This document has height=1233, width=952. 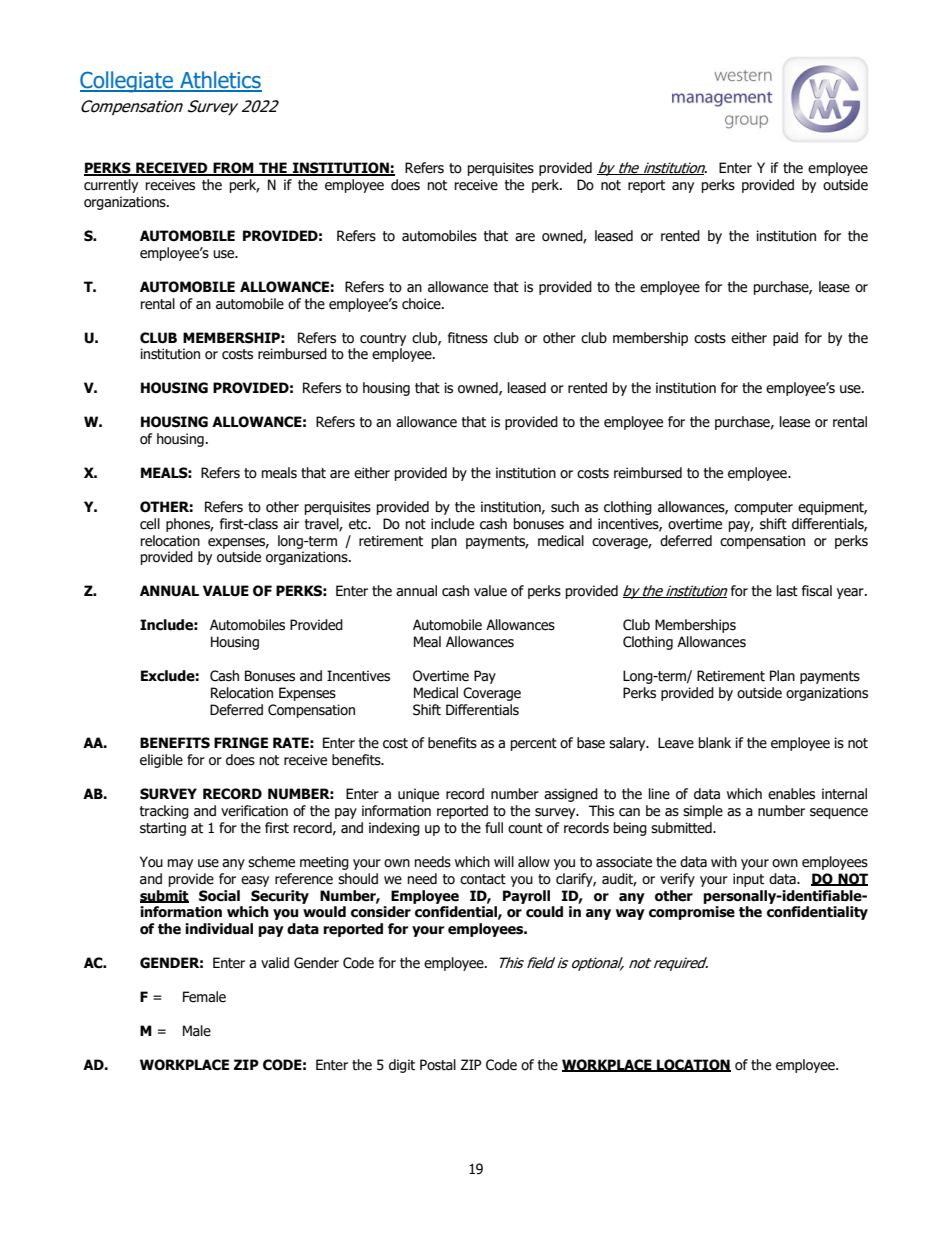 I want to click on percent, so click(x=534, y=744).
